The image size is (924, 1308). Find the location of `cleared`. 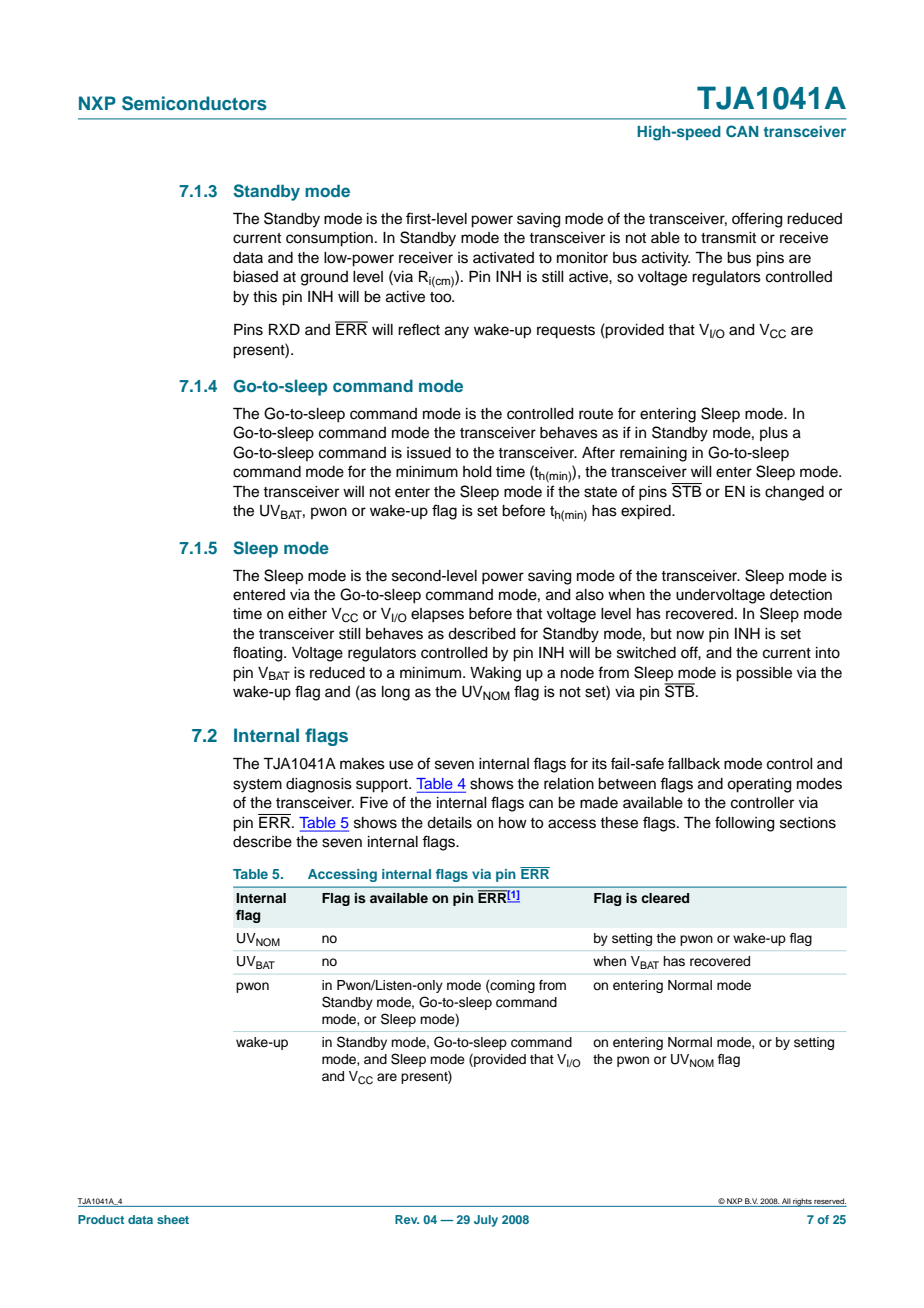

cleared is located at coordinates (665, 898).
